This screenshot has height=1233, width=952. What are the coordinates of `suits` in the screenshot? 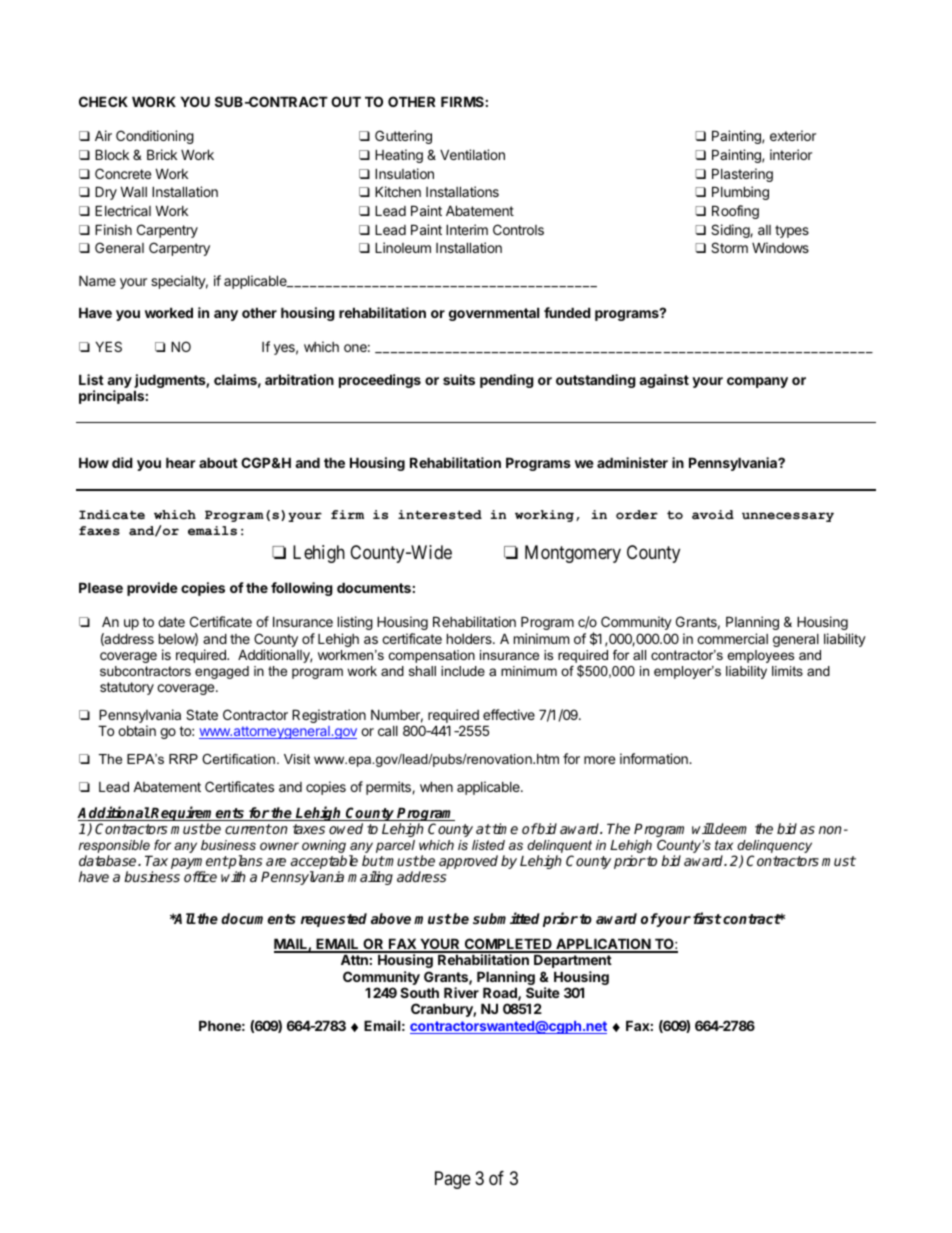 It's located at (459, 379).
